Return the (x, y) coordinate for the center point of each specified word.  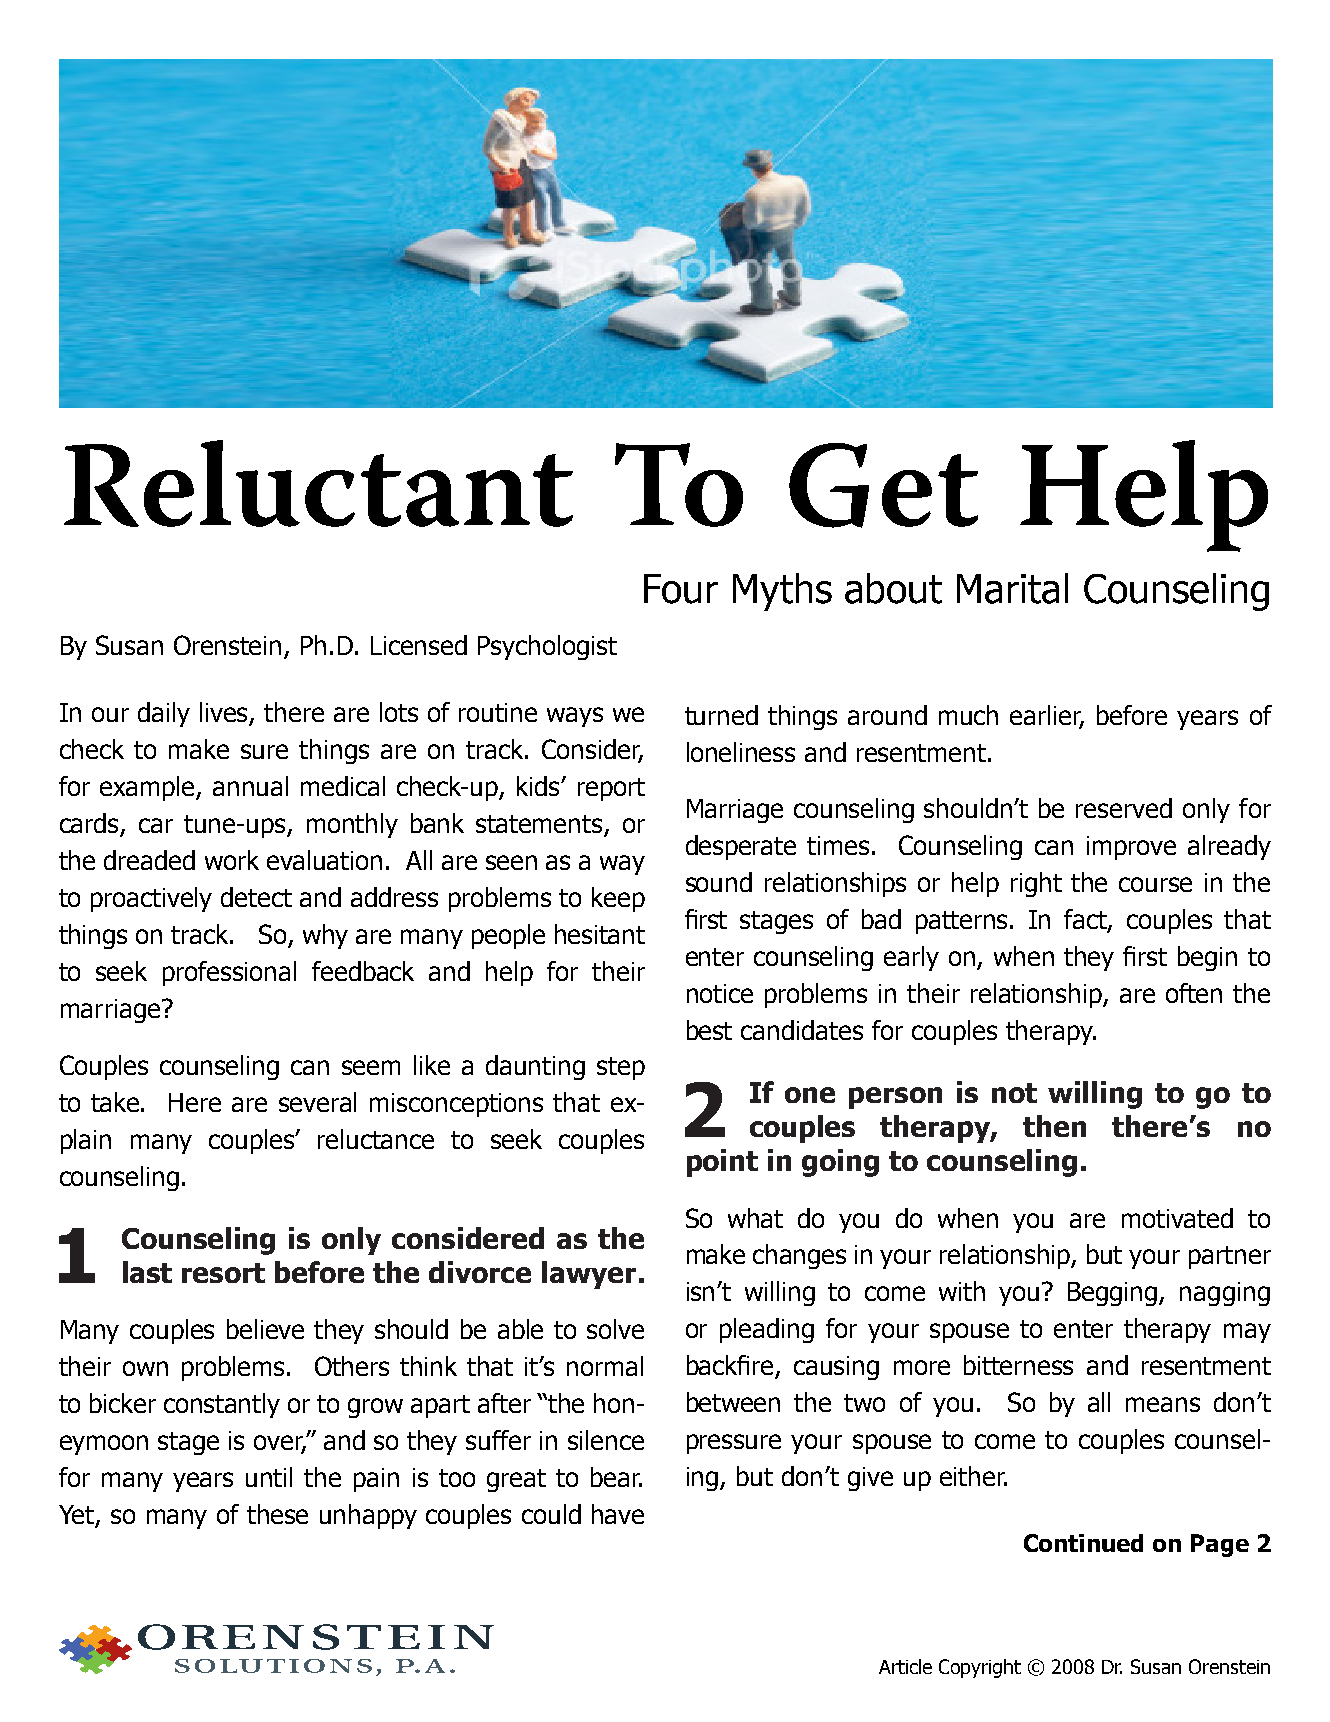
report (611, 789)
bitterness (1018, 1365)
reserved (1124, 808)
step (621, 1068)
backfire (731, 1366)
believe (265, 1329)
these (277, 1514)
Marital (1012, 588)
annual (250, 786)
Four (681, 589)
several (317, 1102)
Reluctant (318, 483)
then (1054, 1126)
